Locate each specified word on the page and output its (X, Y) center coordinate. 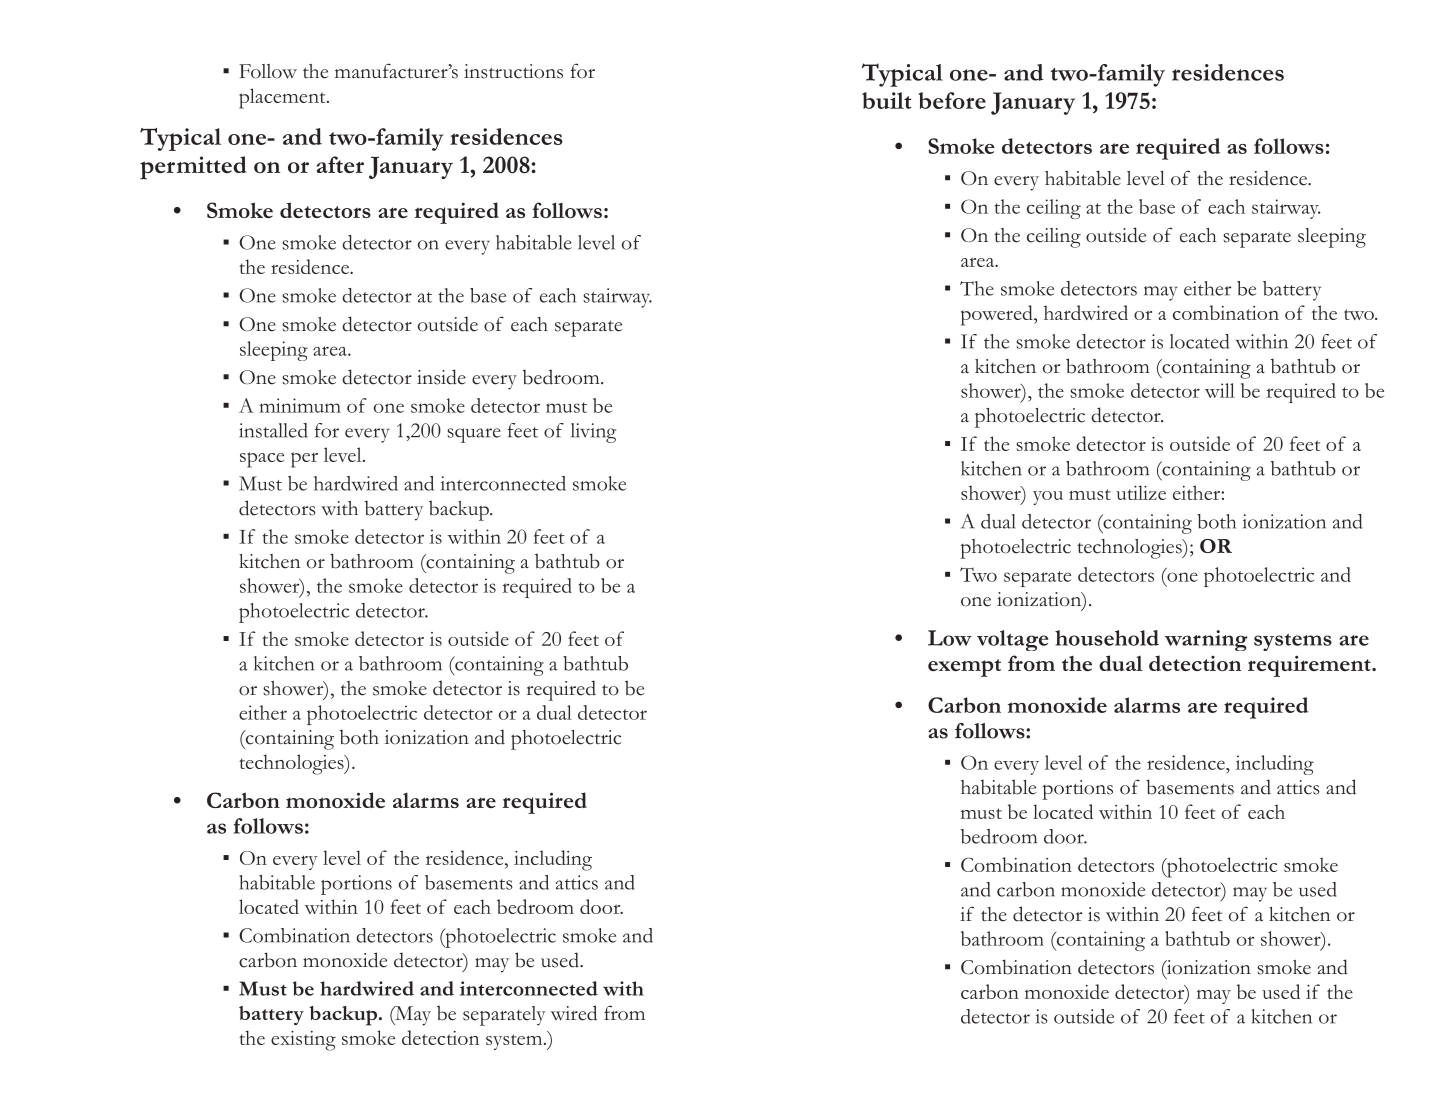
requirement (1310, 666)
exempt (964, 668)
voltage (1012, 640)
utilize (1141, 492)
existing (303, 1041)
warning (1206, 640)
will (1220, 390)
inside (441, 377)
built (887, 100)
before (952, 100)
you (1048, 498)
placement (283, 98)
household (1107, 638)
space (262, 460)
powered (998, 315)
